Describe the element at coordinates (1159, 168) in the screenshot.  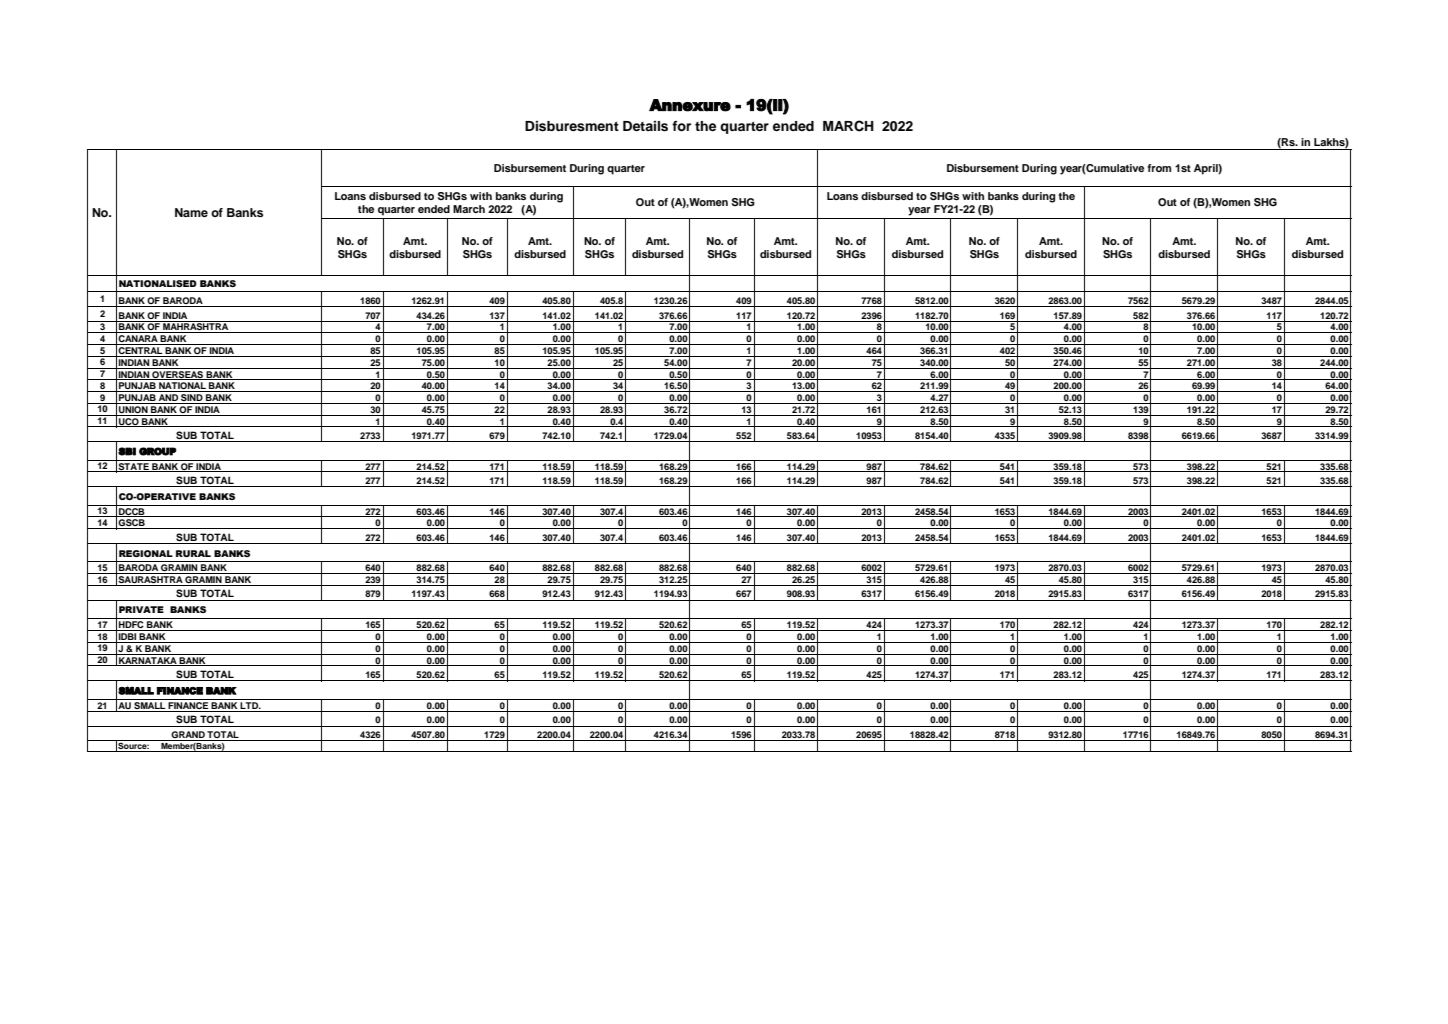
I see `from` at that location.
